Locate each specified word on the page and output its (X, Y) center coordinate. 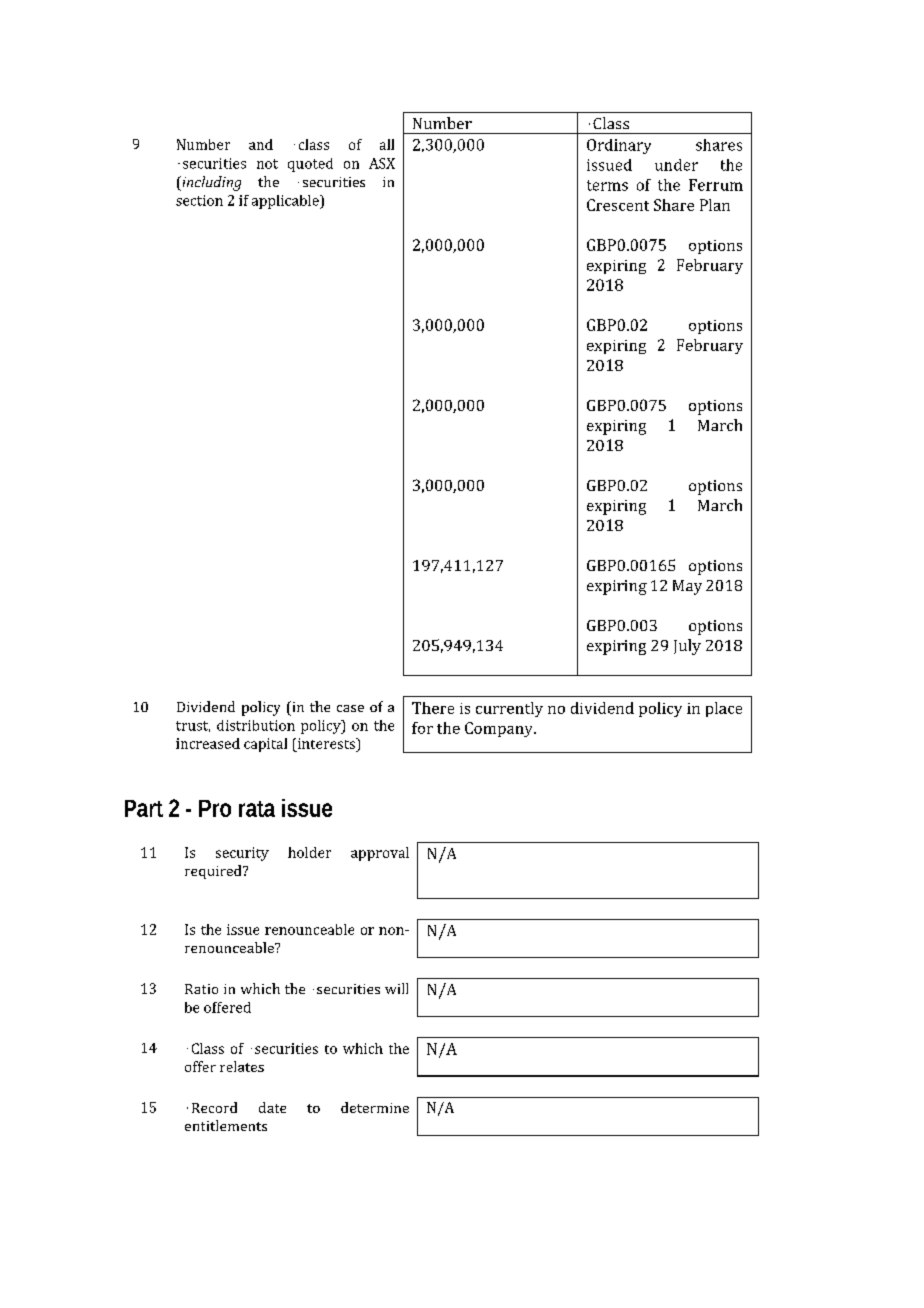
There (433, 708)
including (210, 183)
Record (214, 1107)
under (676, 165)
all (387, 144)
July (687, 647)
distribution (256, 725)
